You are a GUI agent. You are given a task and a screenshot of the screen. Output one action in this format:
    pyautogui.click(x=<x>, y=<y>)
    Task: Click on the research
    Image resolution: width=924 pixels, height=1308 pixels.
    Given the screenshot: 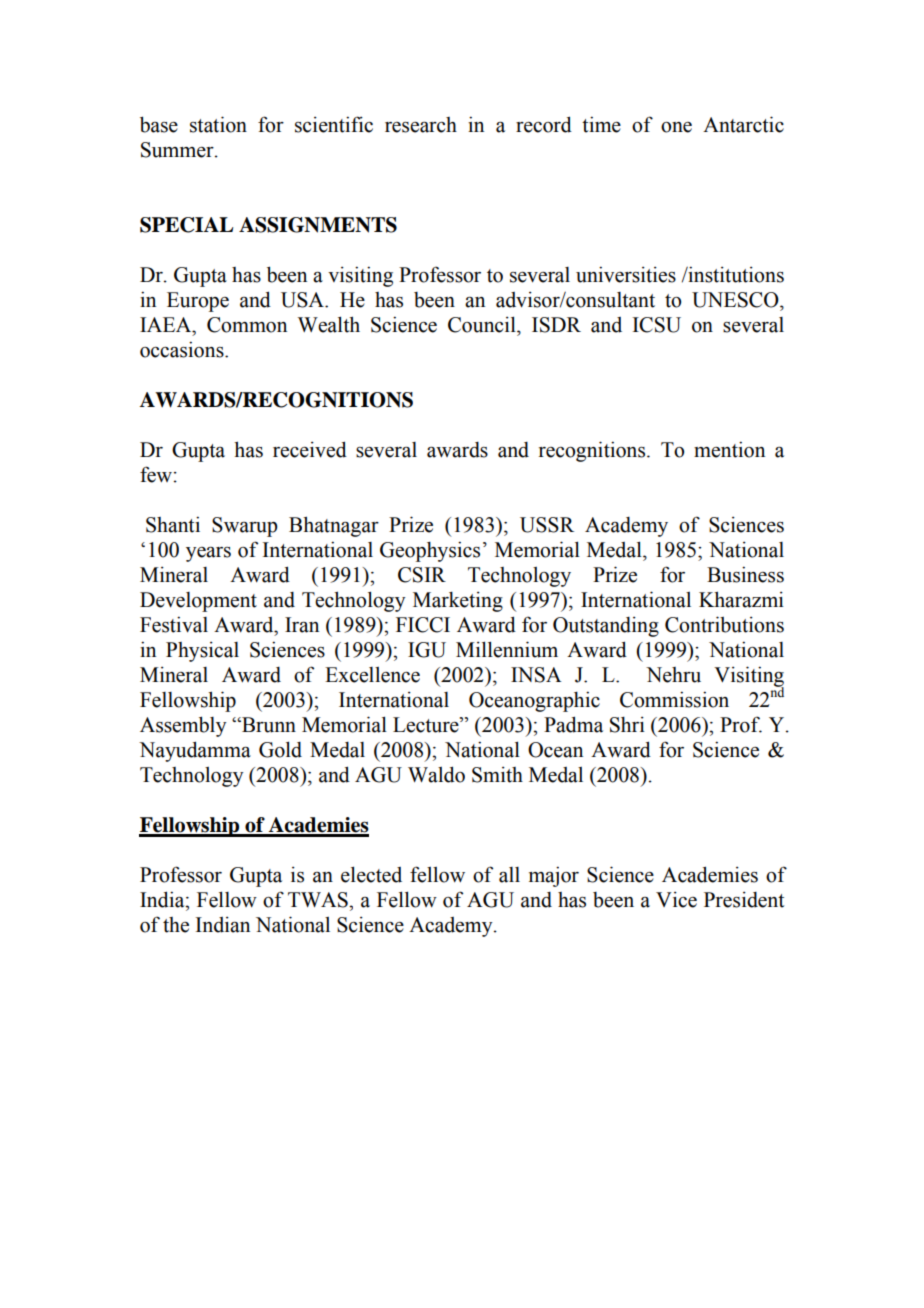 What is the action you would take?
    pyautogui.click(x=421, y=125)
